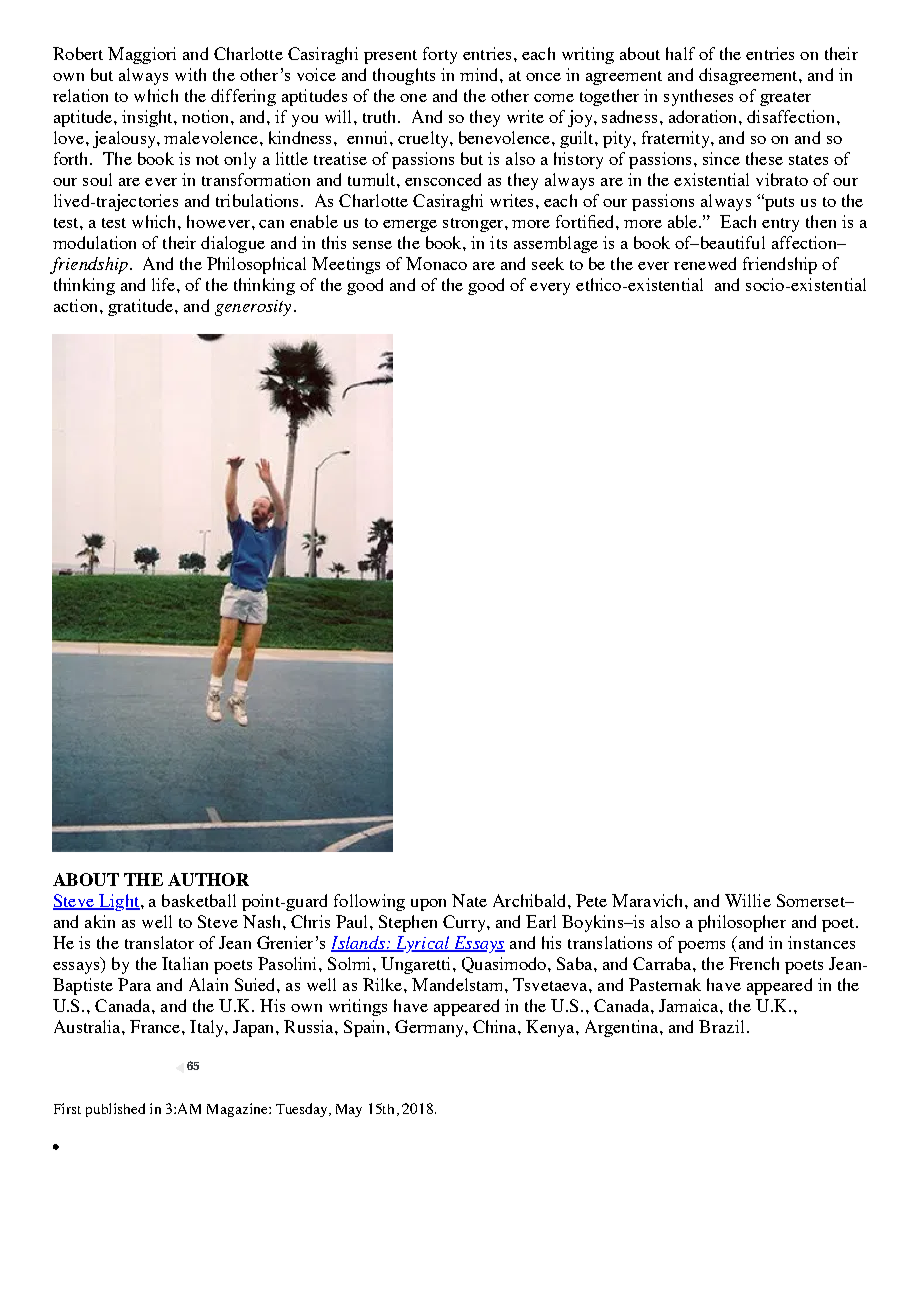  I want to click on generosity, so click(253, 308).
